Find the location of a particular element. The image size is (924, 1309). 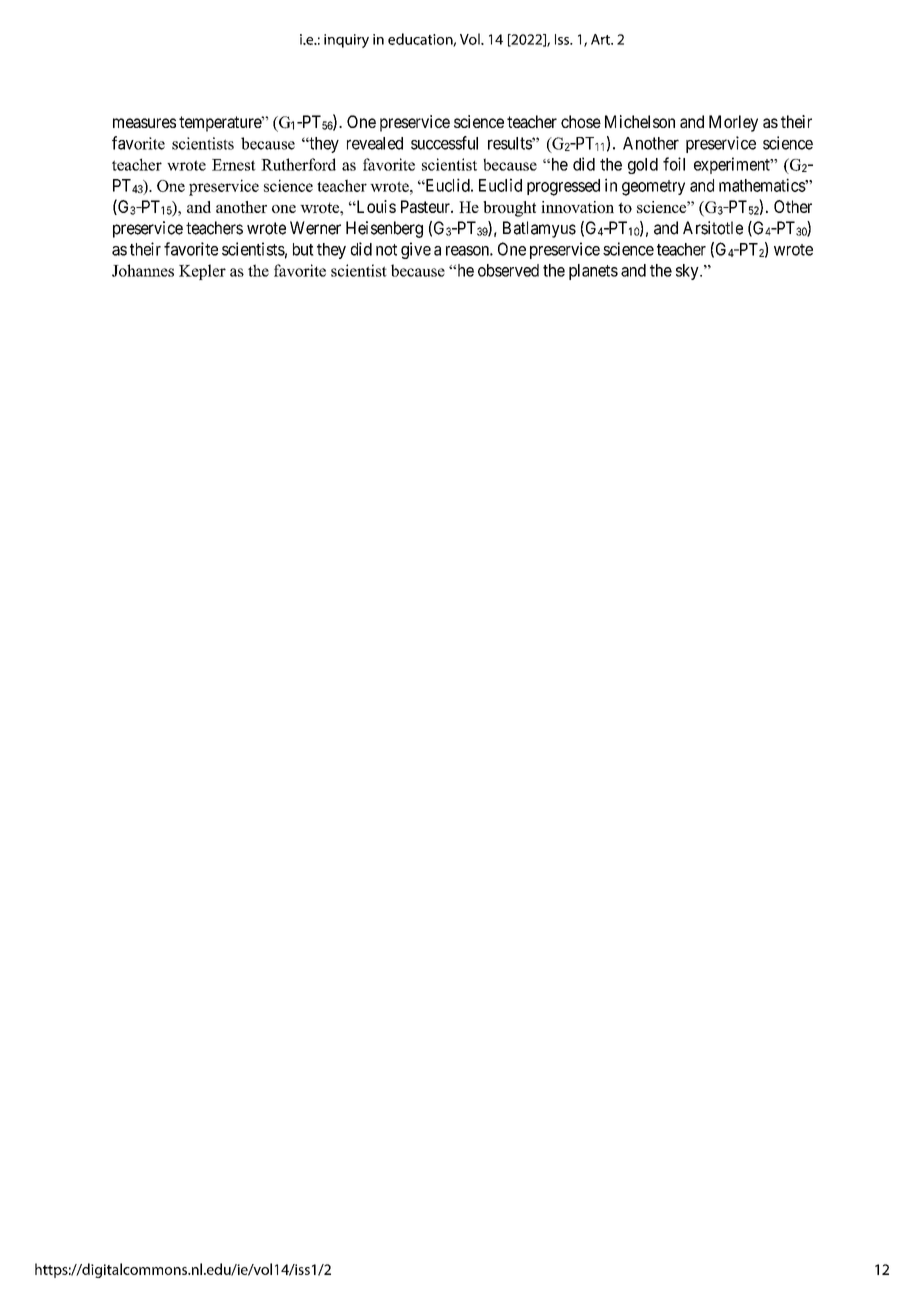

inquiry is located at coordinates (346, 41).
